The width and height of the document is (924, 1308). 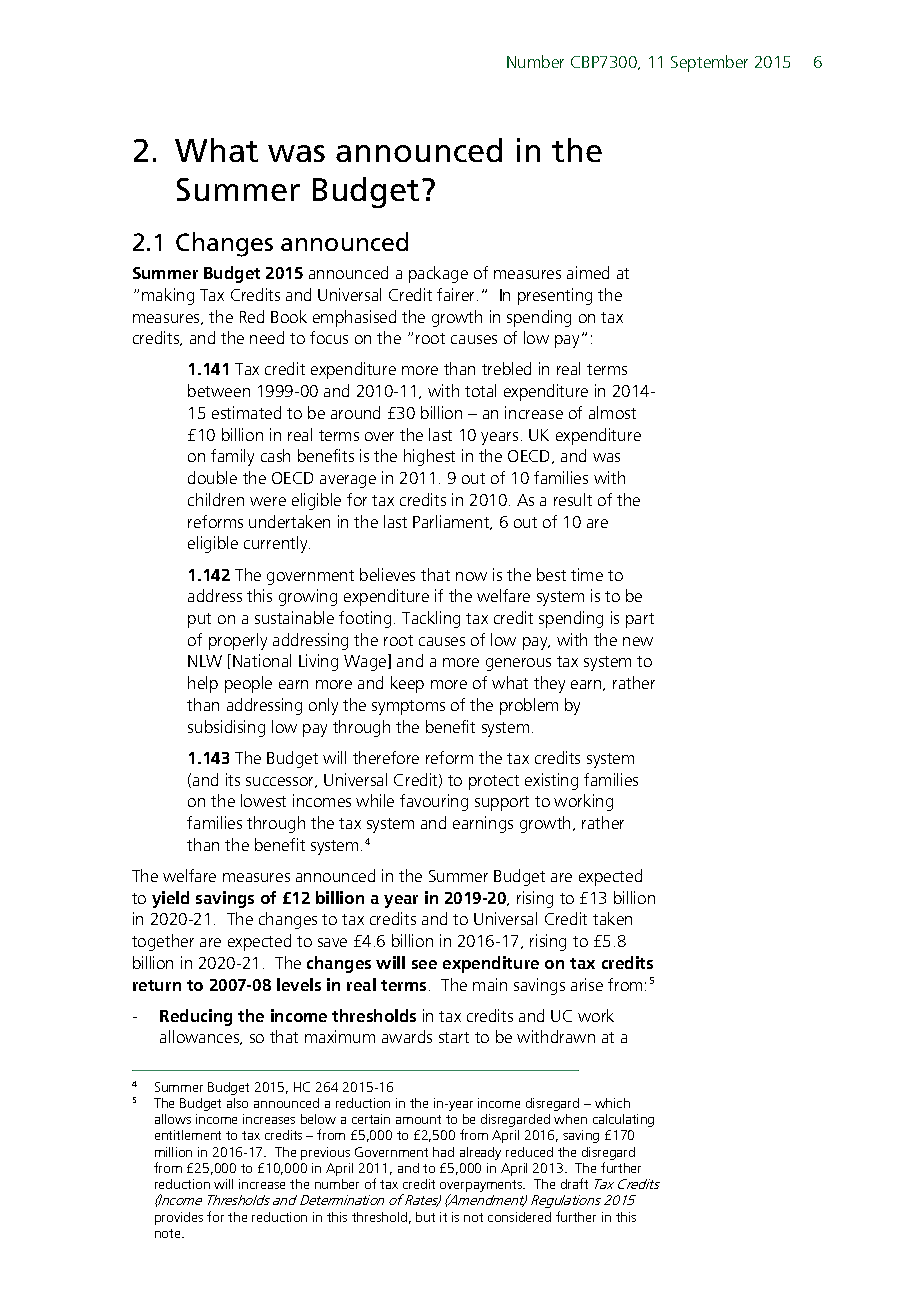 What do you see at coordinates (431, 619) in the document?
I see `Tackling` at bounding box center [431, 619].
